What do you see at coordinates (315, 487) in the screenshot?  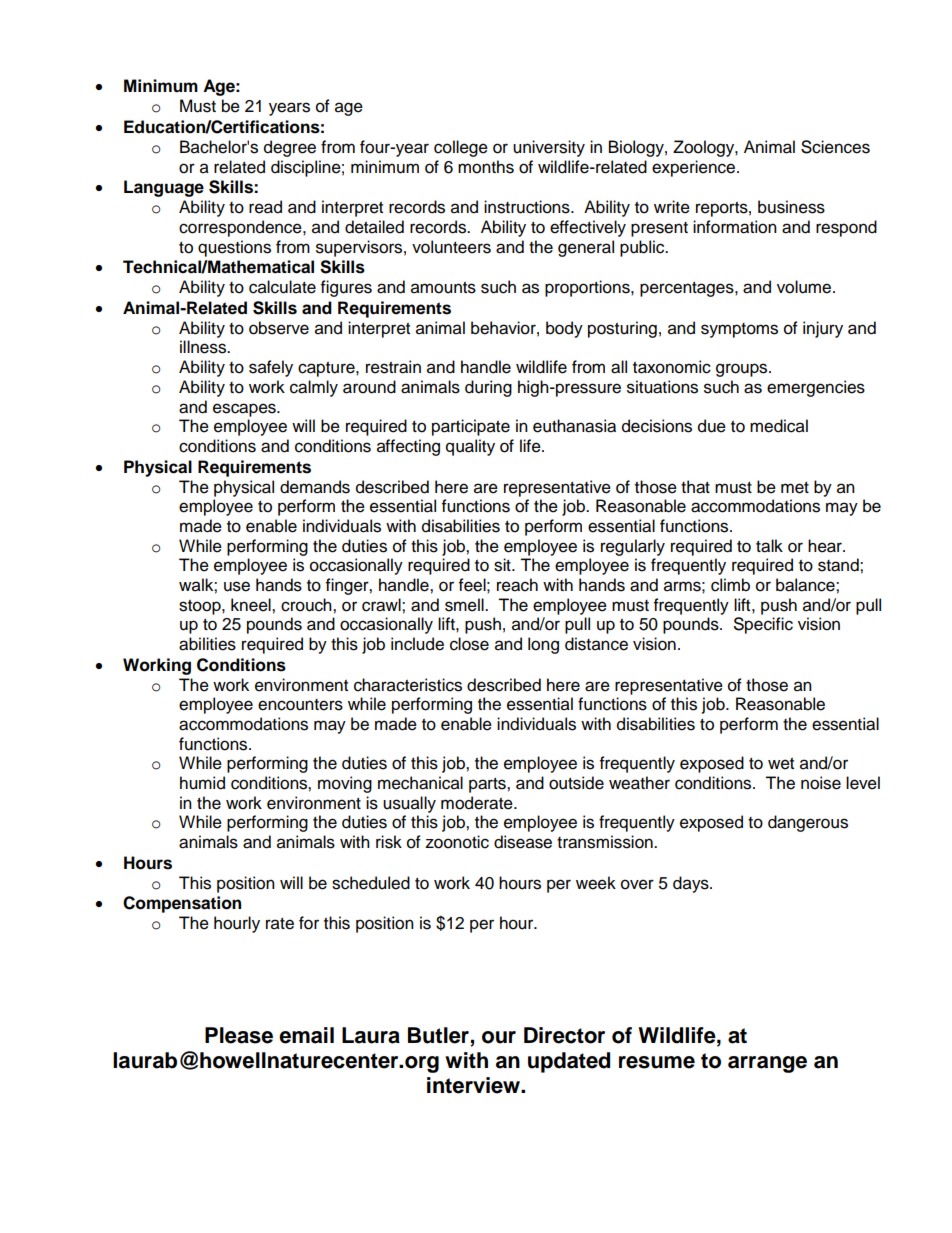 I see `demands` at bounding box center [315, 487].
